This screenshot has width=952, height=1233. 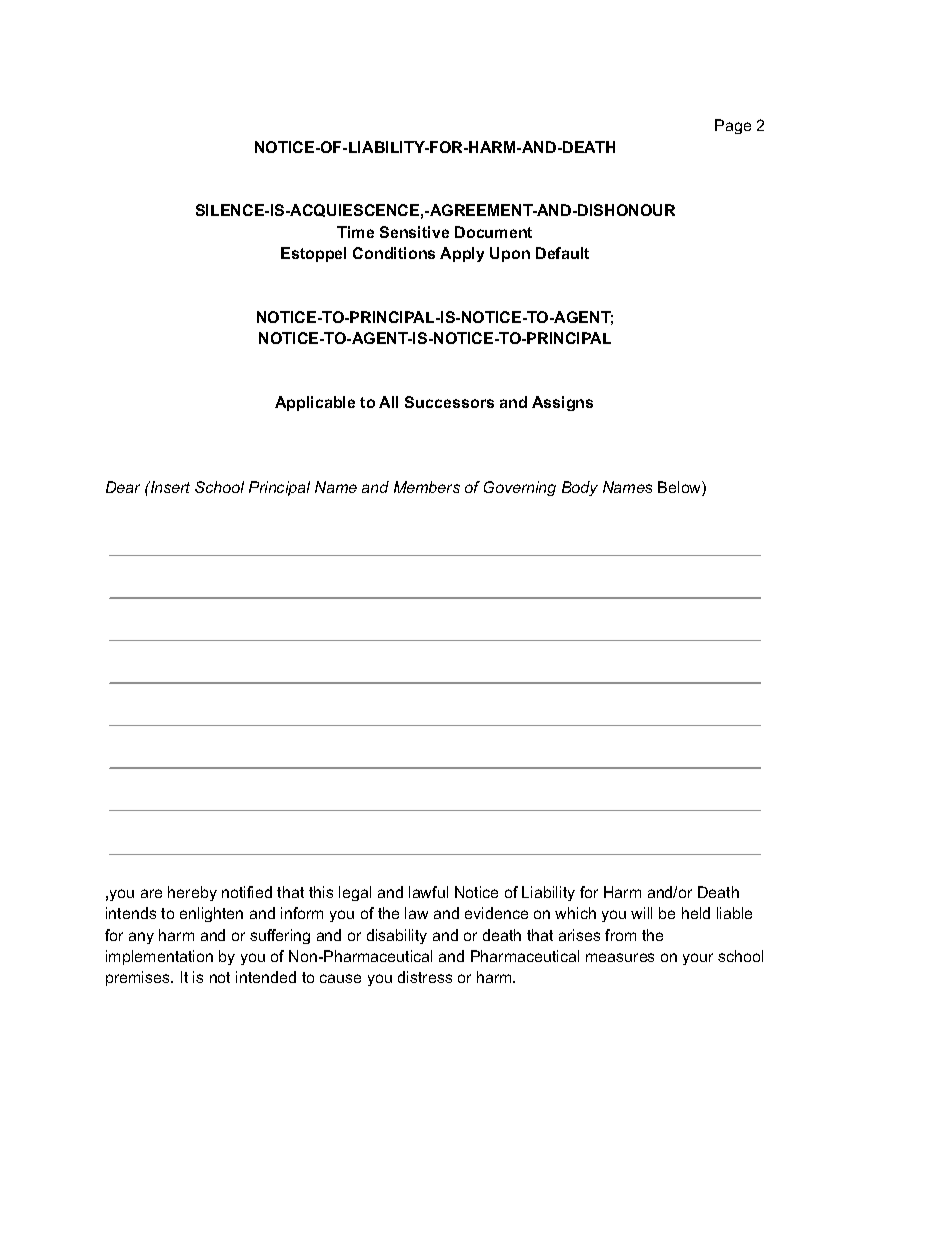 What do you see at coordinates (159, 957) in the screenshot?
I see `implementation` at bounding box center [159, 957].
